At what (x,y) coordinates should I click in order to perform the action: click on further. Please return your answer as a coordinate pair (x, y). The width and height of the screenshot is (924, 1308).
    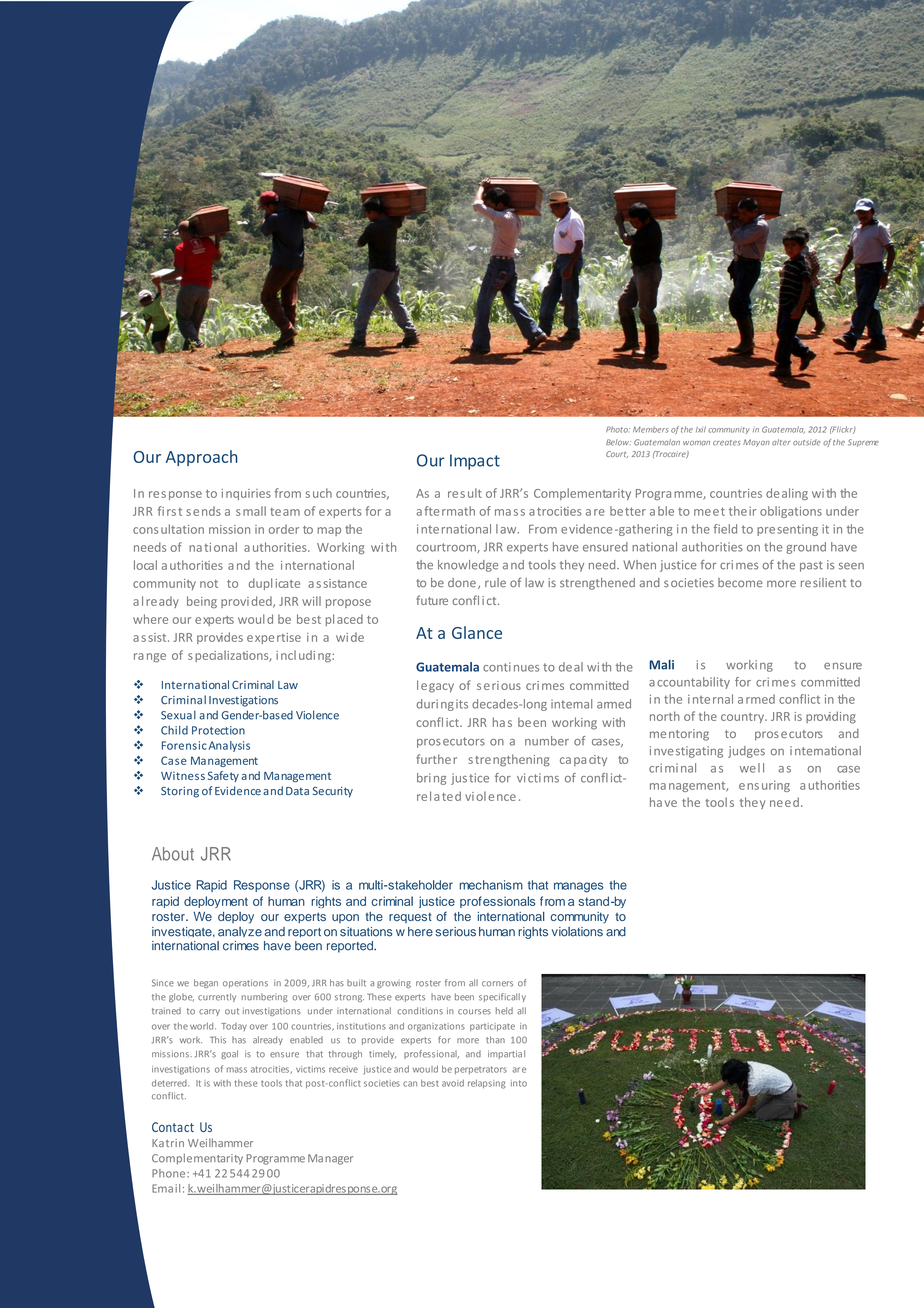
    Looking at the image, I should click on (436, 759).
